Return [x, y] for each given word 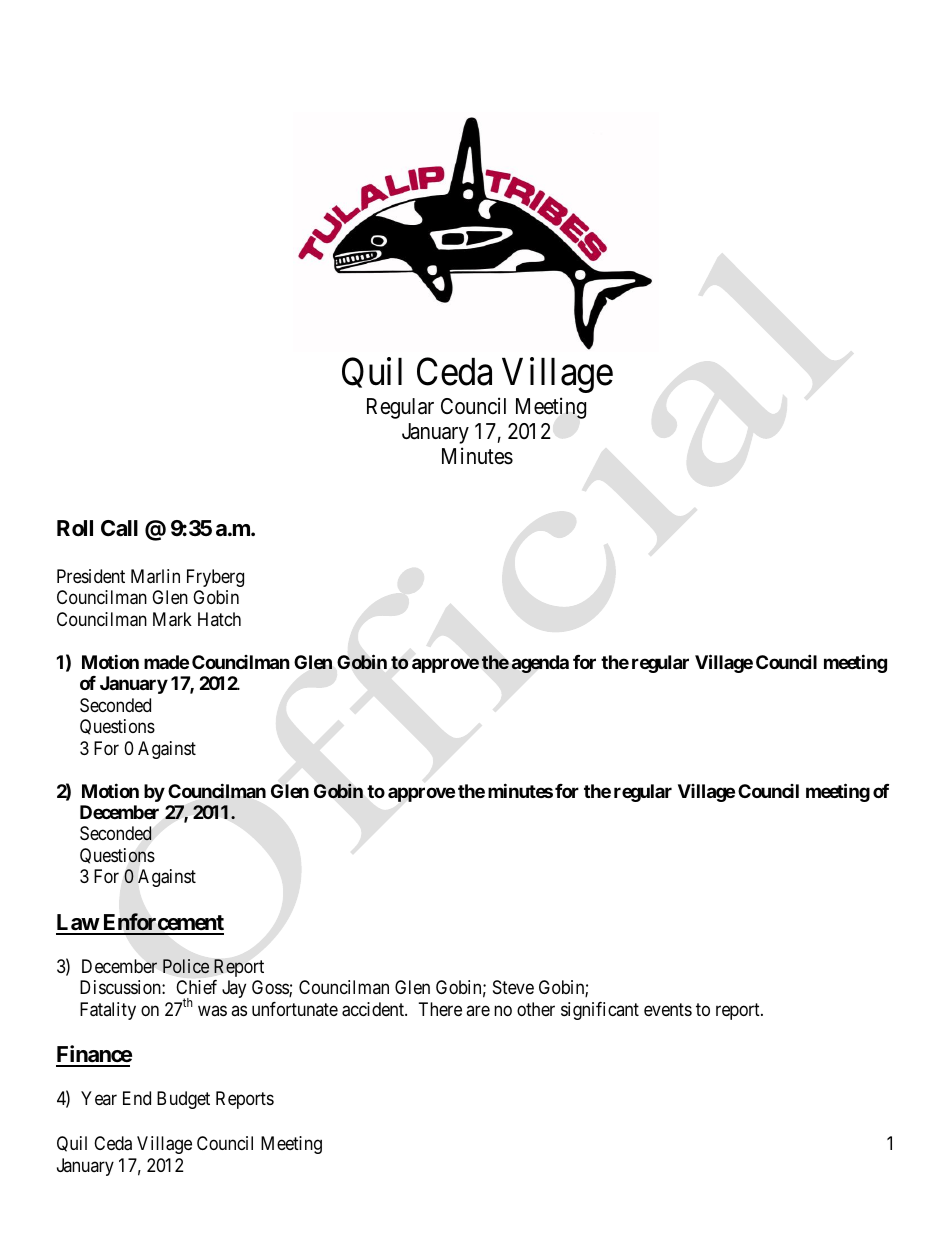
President [91, 576]
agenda [540, 664]
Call [119, 528]
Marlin [155, 576]
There [440, 1009]
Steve [513, 987]
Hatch [219, 619]
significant [600, 1011]
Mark [172, 619]
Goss [271, 988]
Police [186, 966]
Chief [196, 987]
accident [374, 1009]
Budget [183, 1100]
